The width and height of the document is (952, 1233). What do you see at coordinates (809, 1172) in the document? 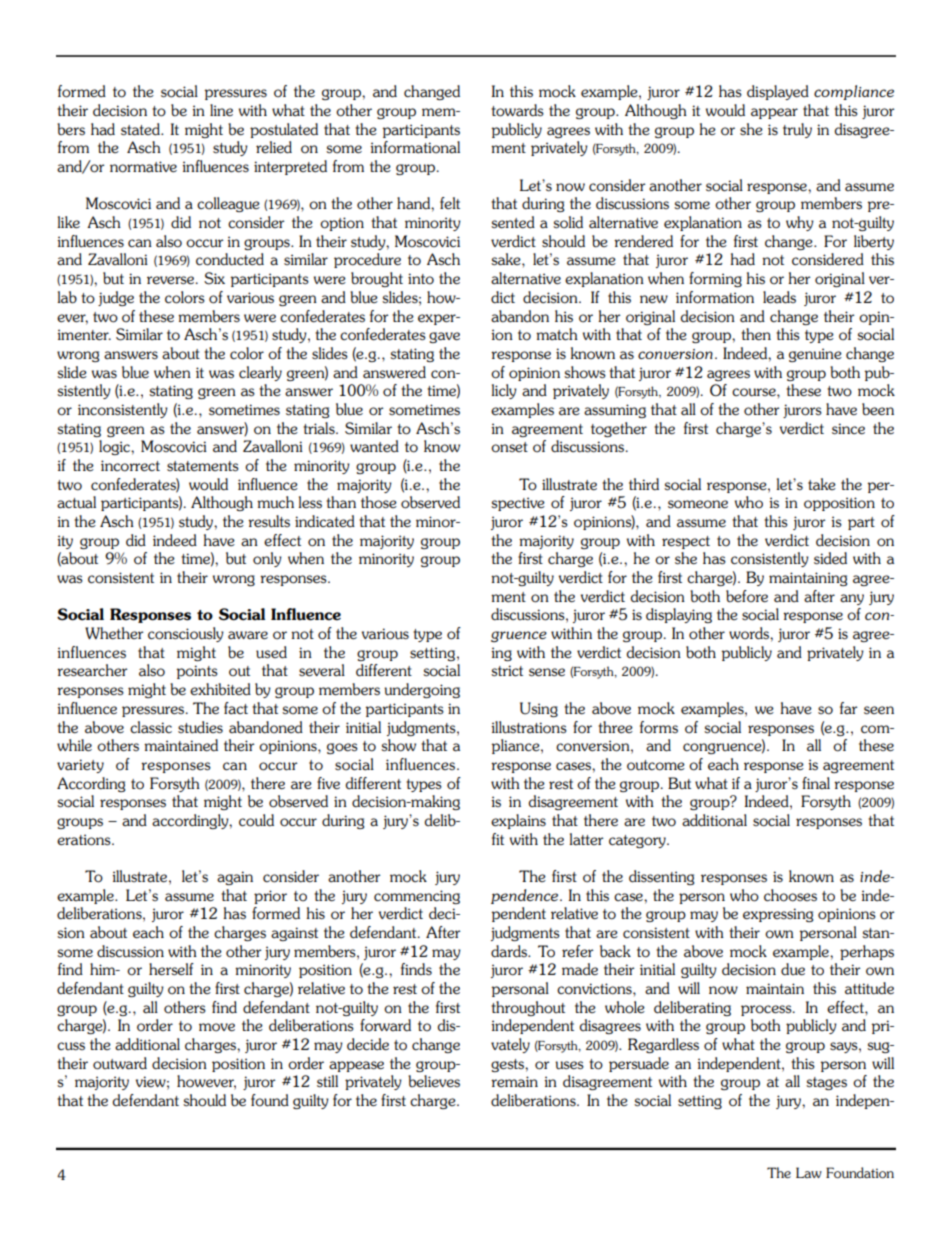
I see `Law` at bounding box center [809, 1172].
